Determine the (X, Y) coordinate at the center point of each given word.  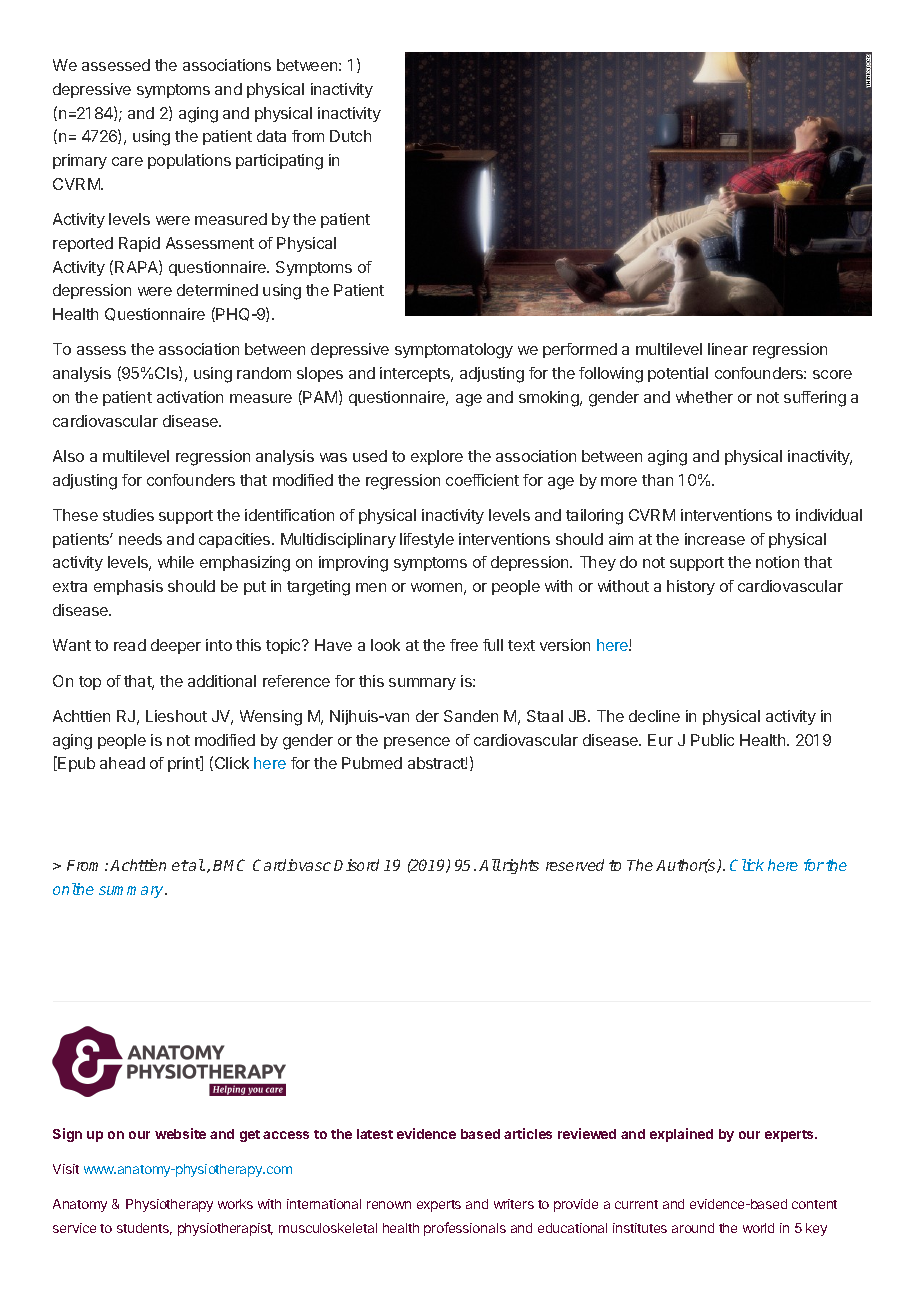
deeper (176, 646)
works (235, 1204)
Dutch (350, 136)
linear (728, 349)
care (127, 161)
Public (712, 740)
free (464, 645)
